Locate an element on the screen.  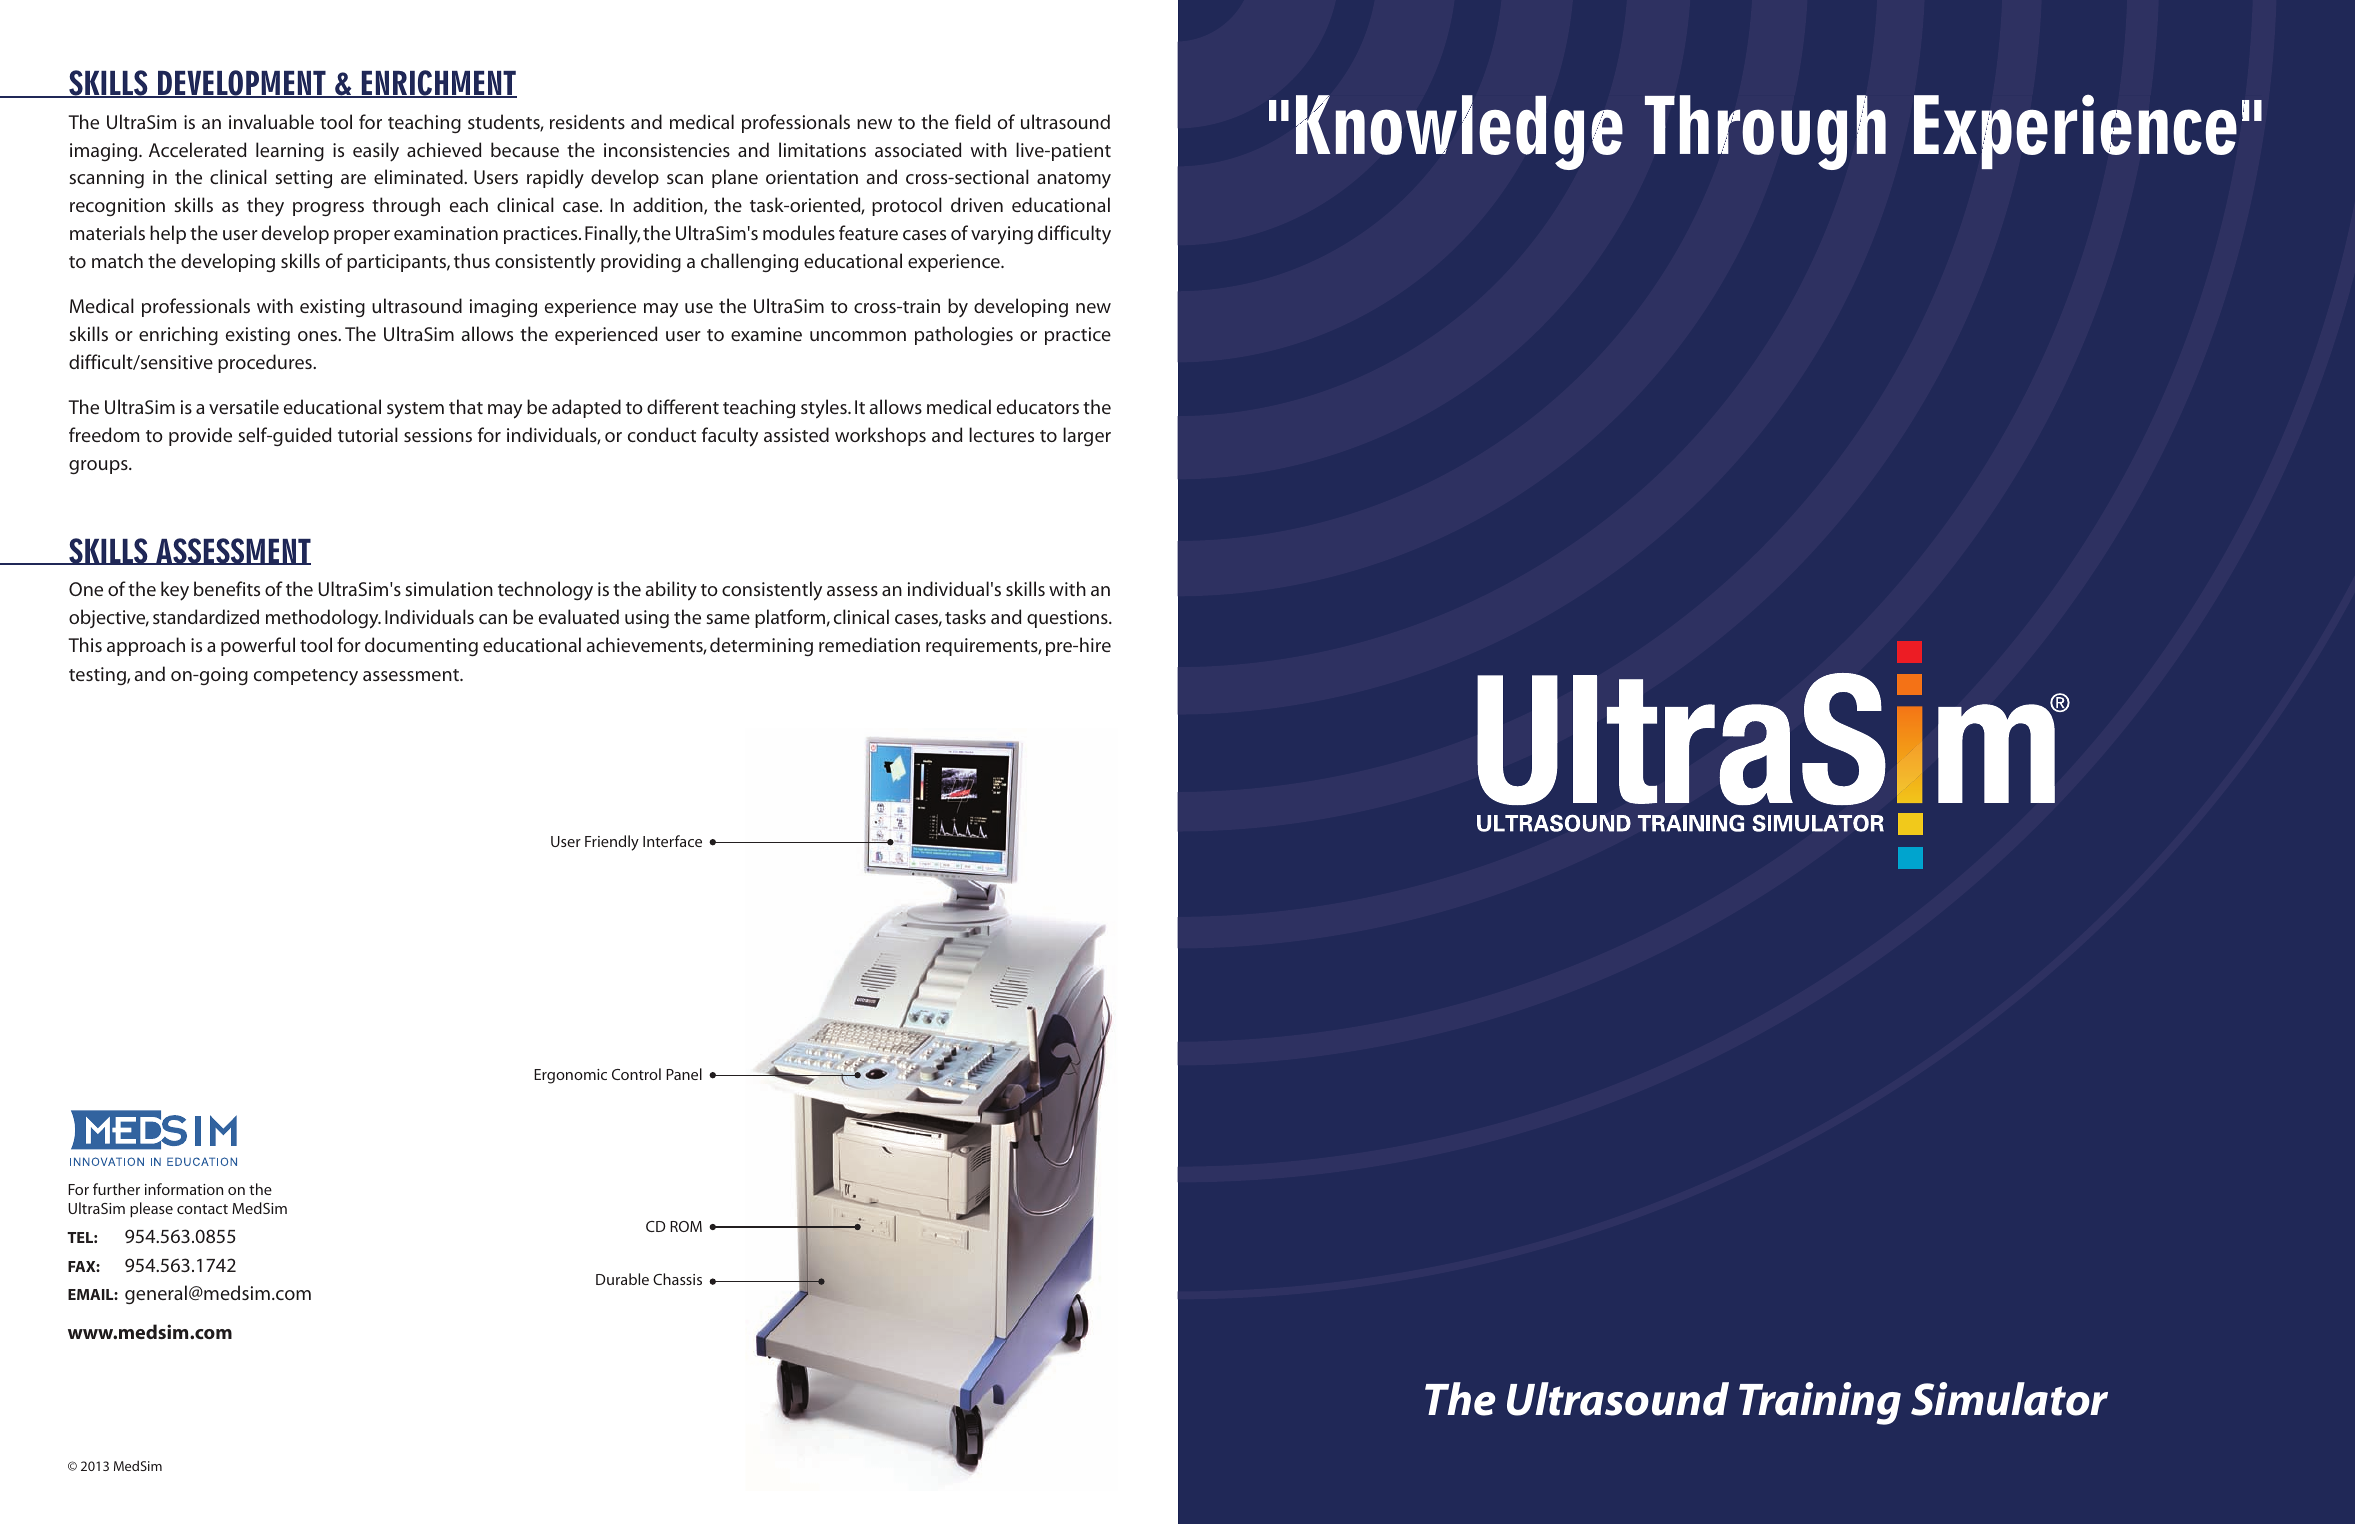
invaluable is located at coordinates (271, 121).
